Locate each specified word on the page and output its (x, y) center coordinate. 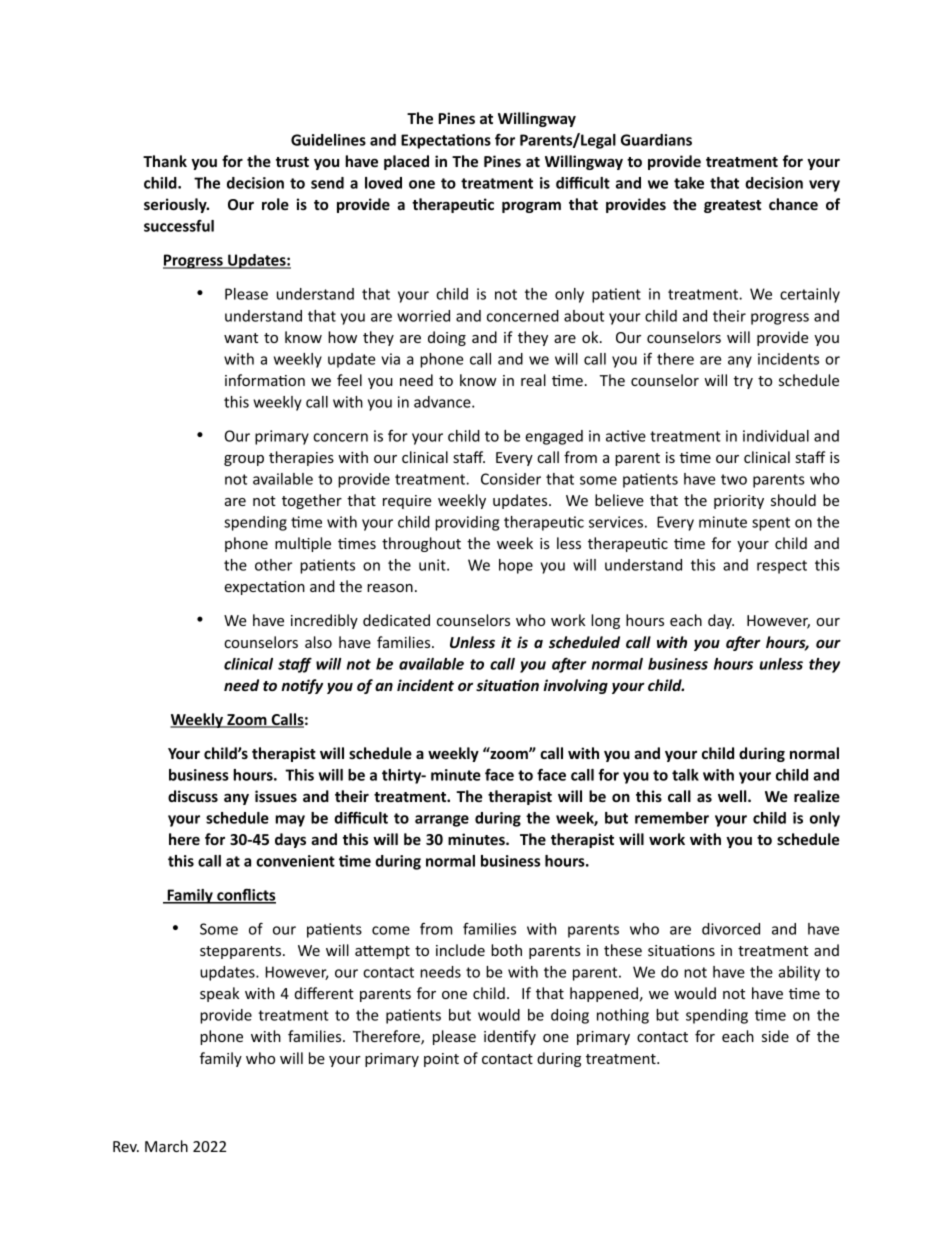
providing (467, 523)
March (166, 1146)
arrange (442, 821)
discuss (193, 796)
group (244, 460)
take (689, 183)
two (734, 479)
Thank (165, 161)
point (441, 1060)
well (733, 796)
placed (406, 162)
